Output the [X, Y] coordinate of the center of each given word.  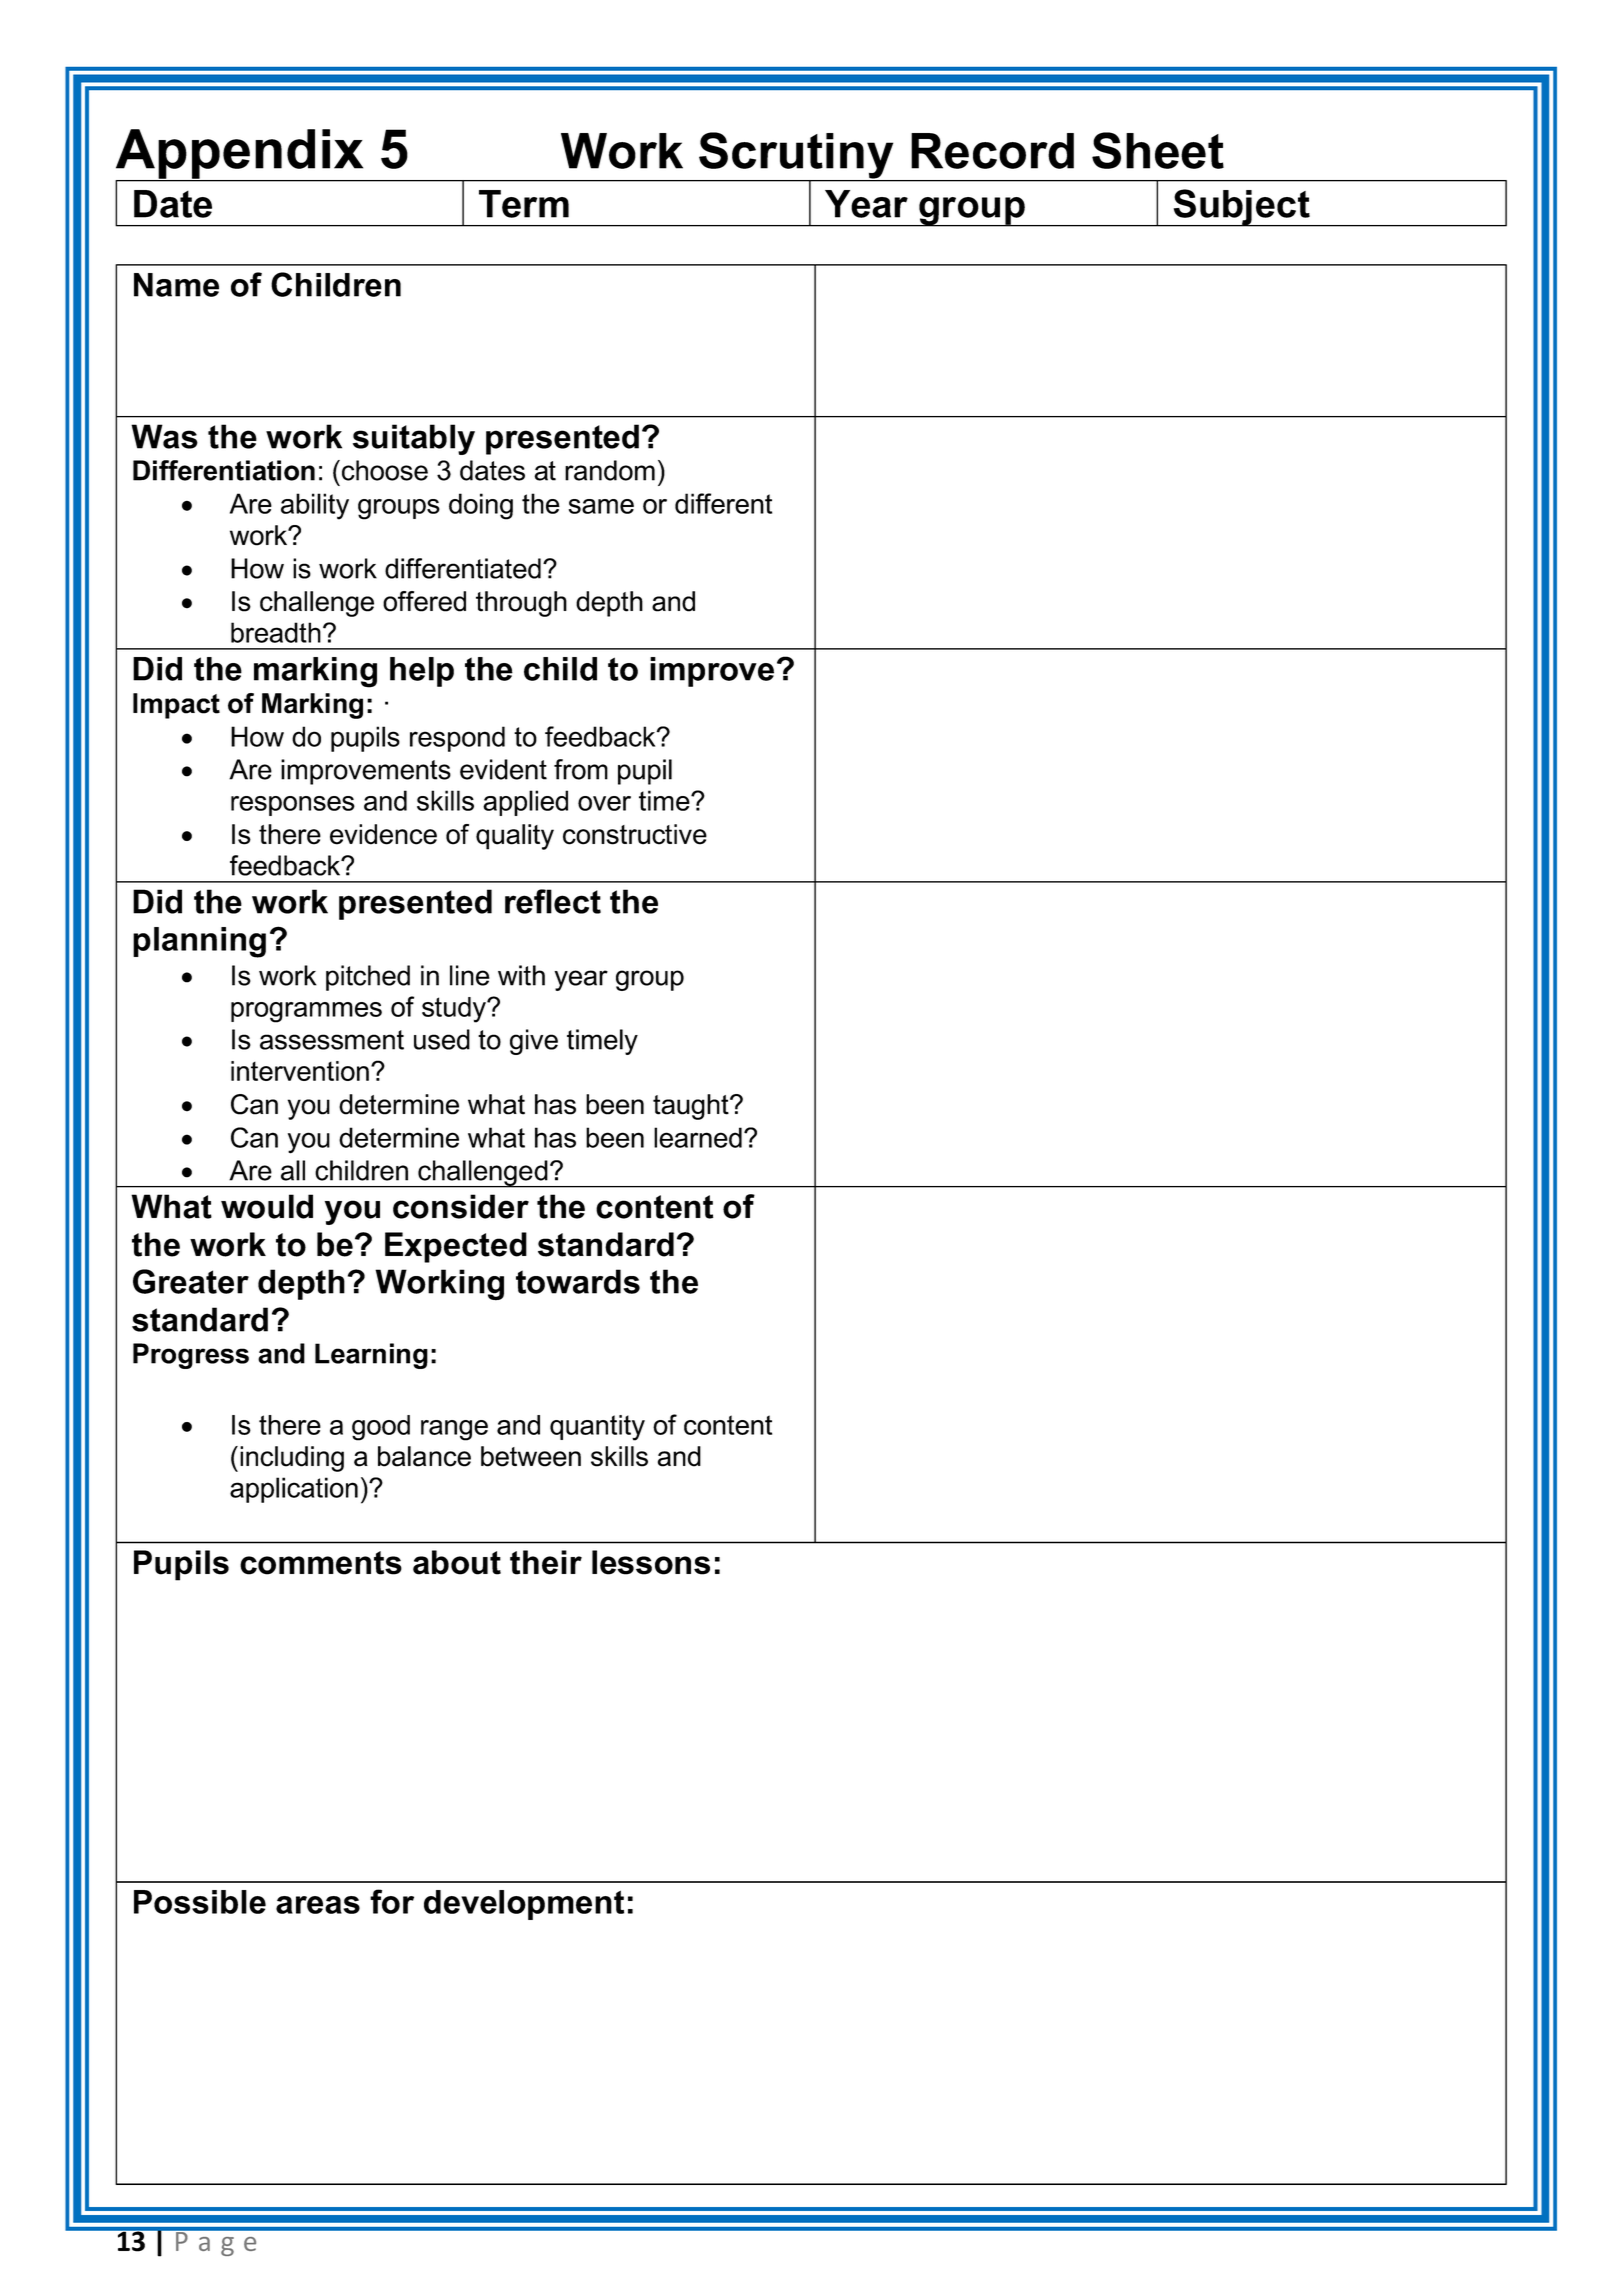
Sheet [1158, 150]
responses [293, 806]
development [524, 1905]
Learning [371, 1356]
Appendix [240, 155]
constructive [635, 834]
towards [578, 1281]
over [604, 803]
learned [698, 1137]
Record [992, 151]
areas [318, 1905]
